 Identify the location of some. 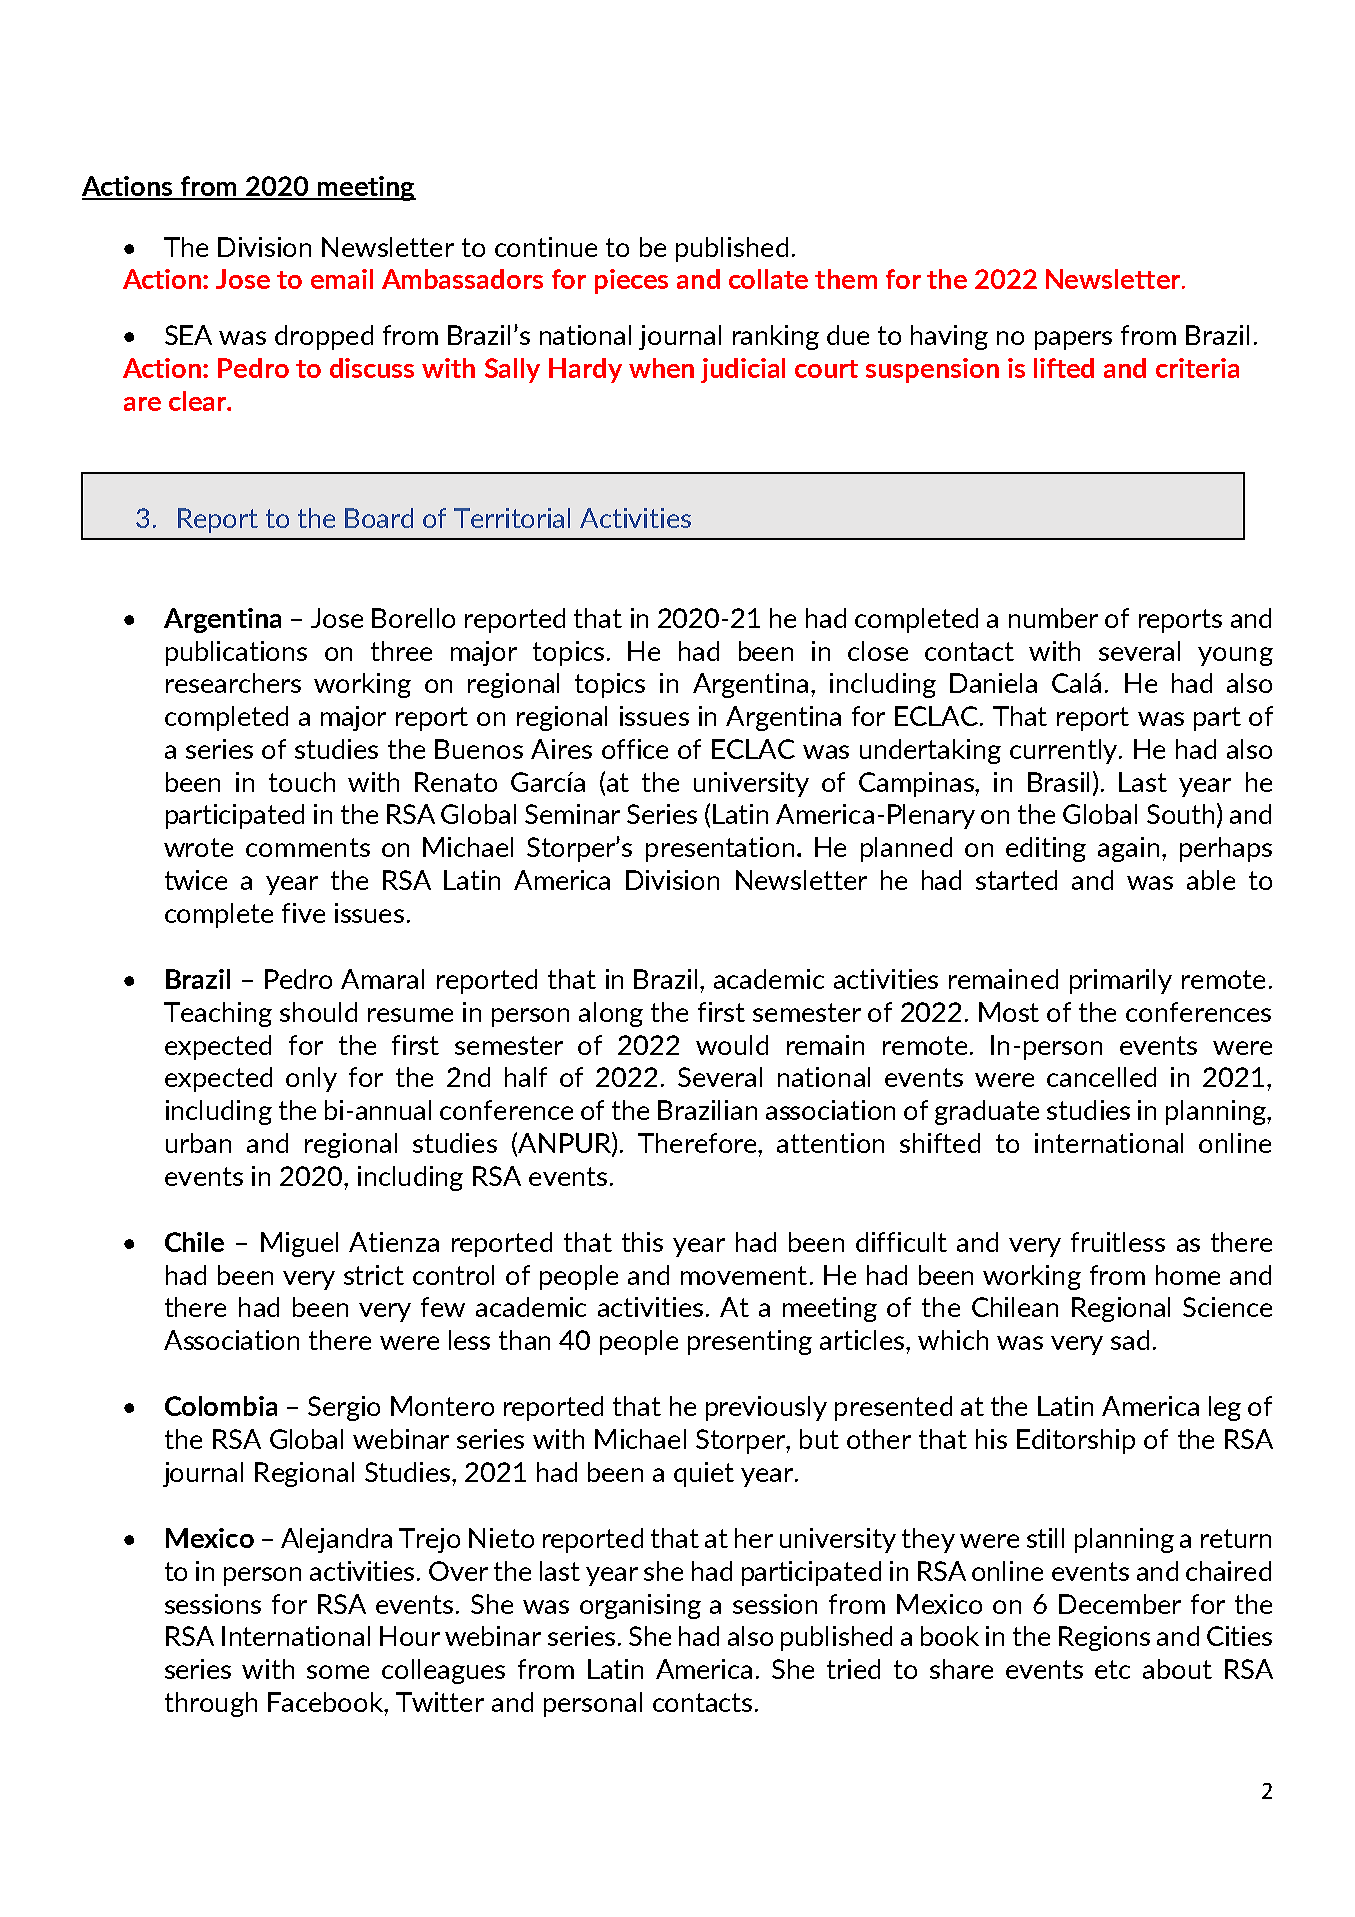
(338, 1672).
